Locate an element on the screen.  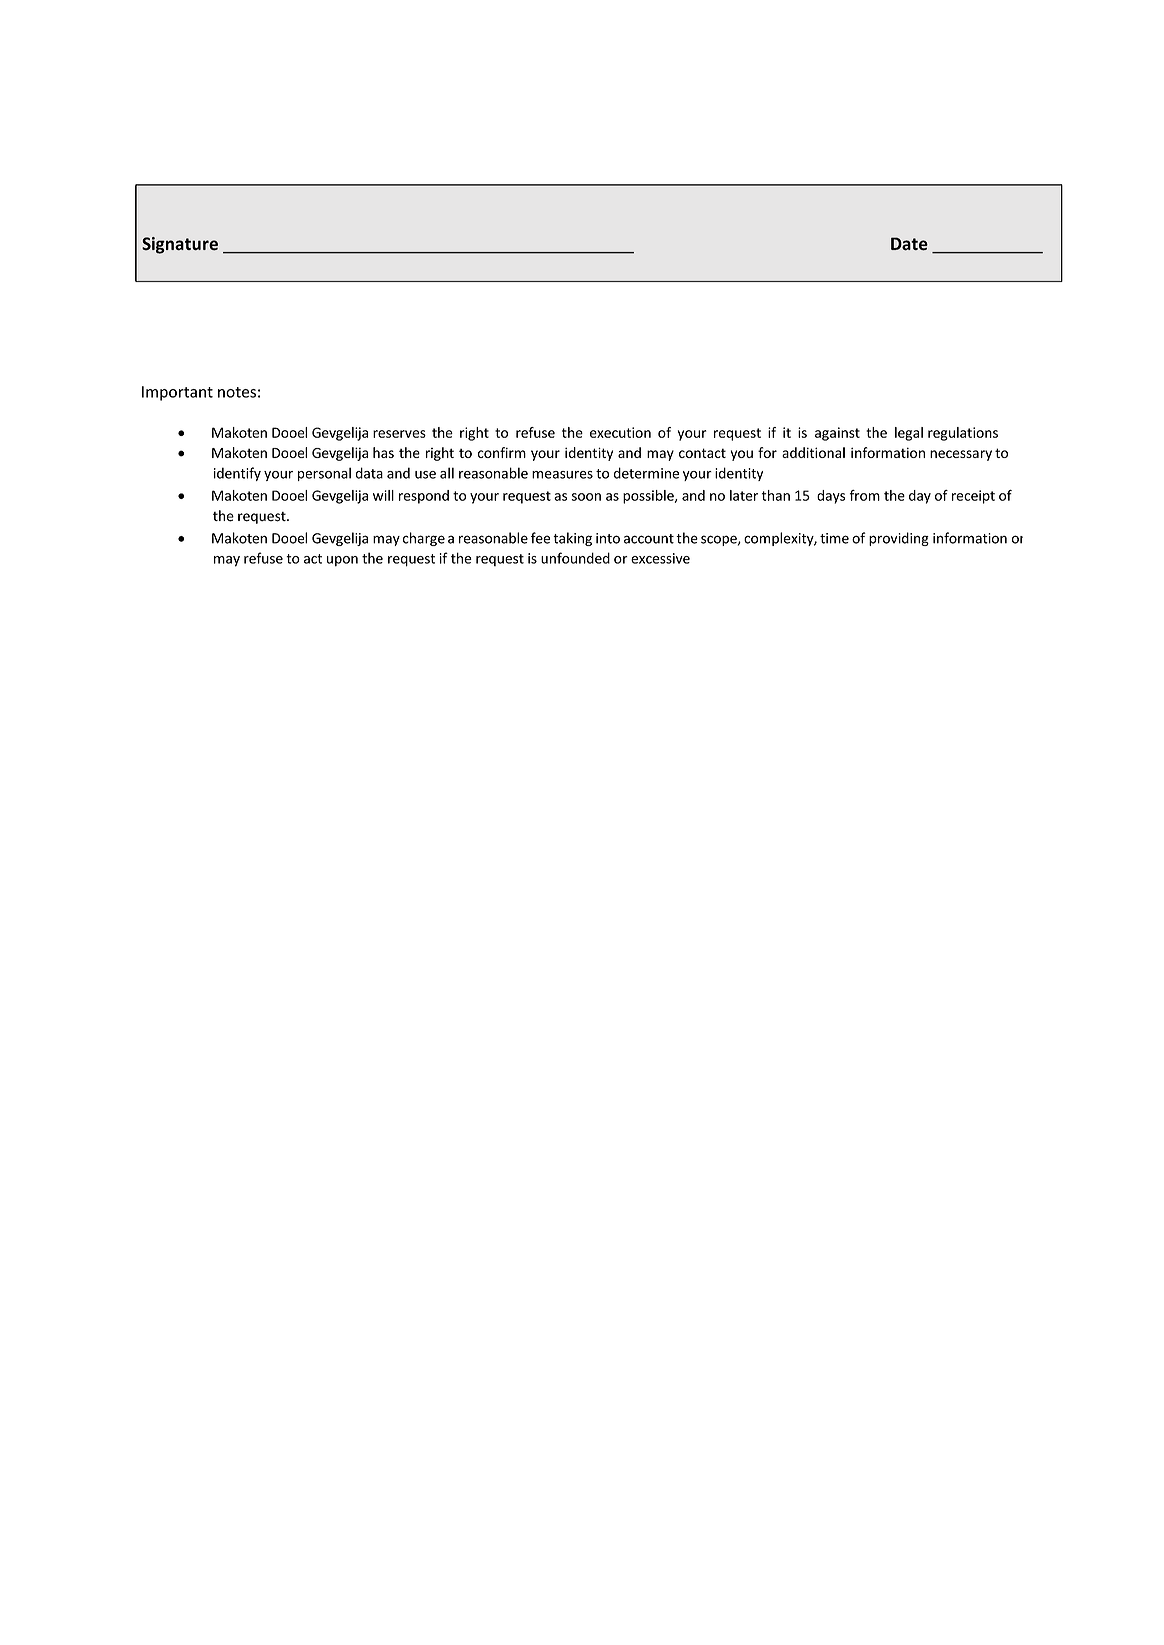
notes is located at coordinates (237, 392).
